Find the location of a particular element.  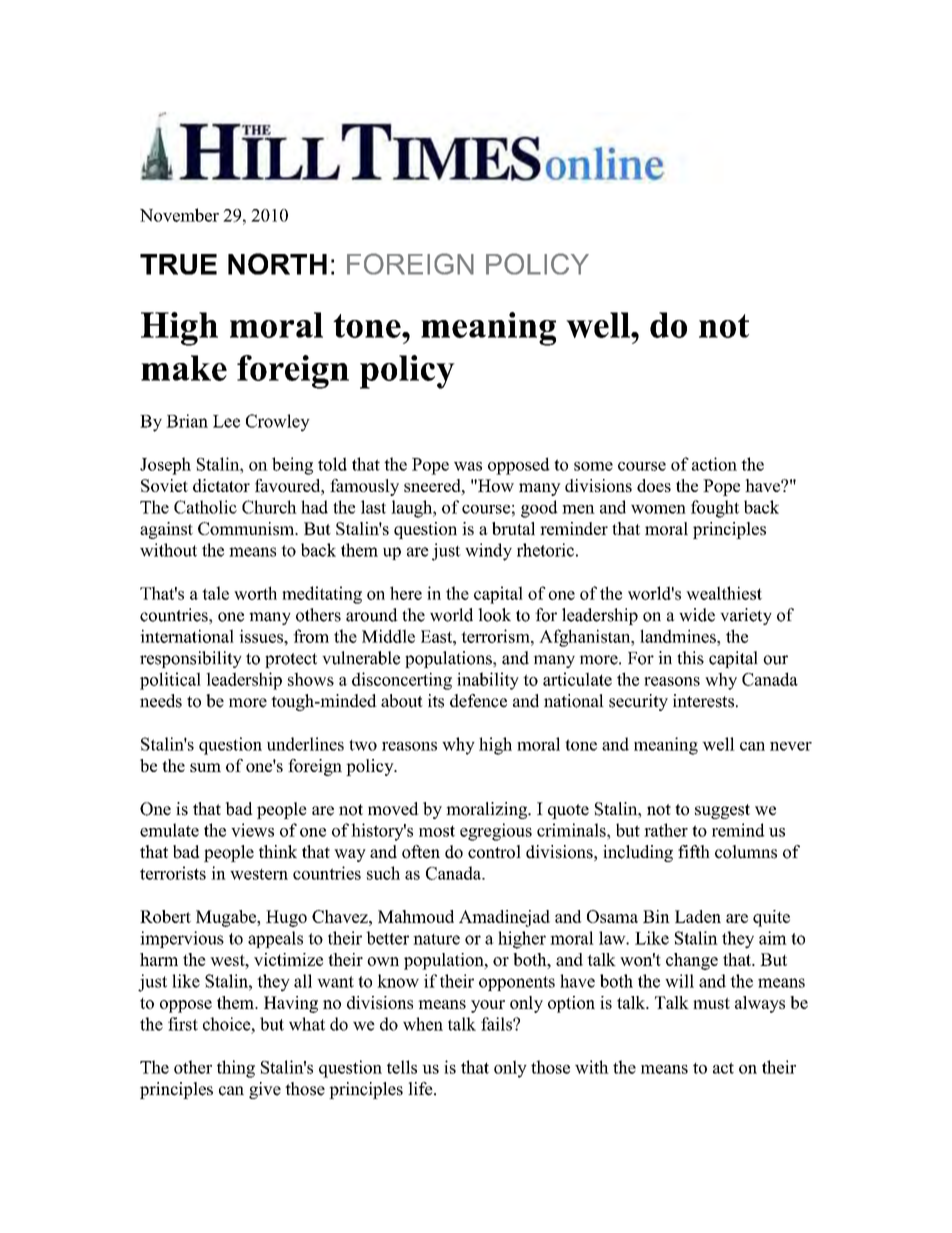

action is located at coordinates (714, 464).
